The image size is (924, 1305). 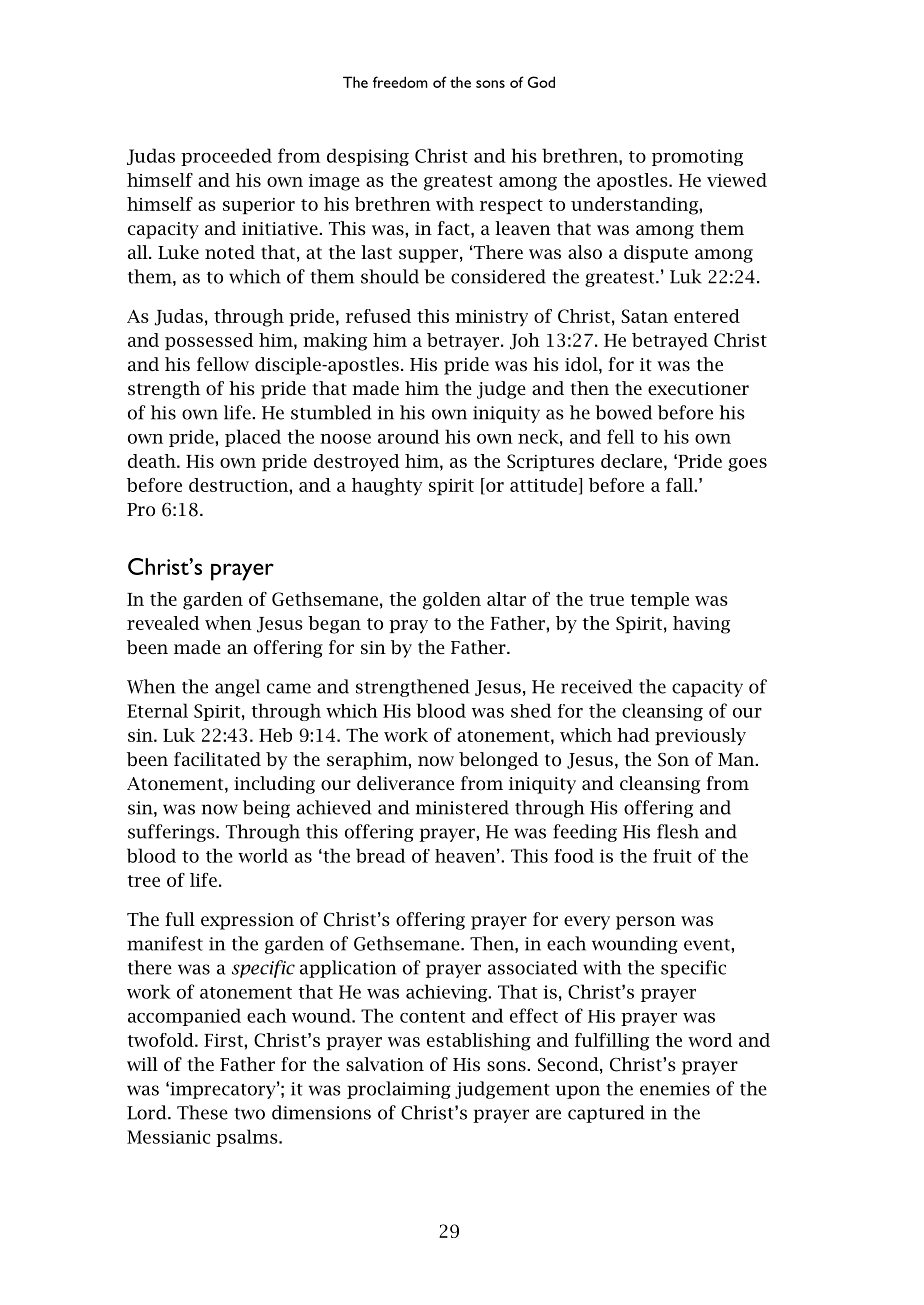 I want to click on betrayer, so click(x=464, y=341).
